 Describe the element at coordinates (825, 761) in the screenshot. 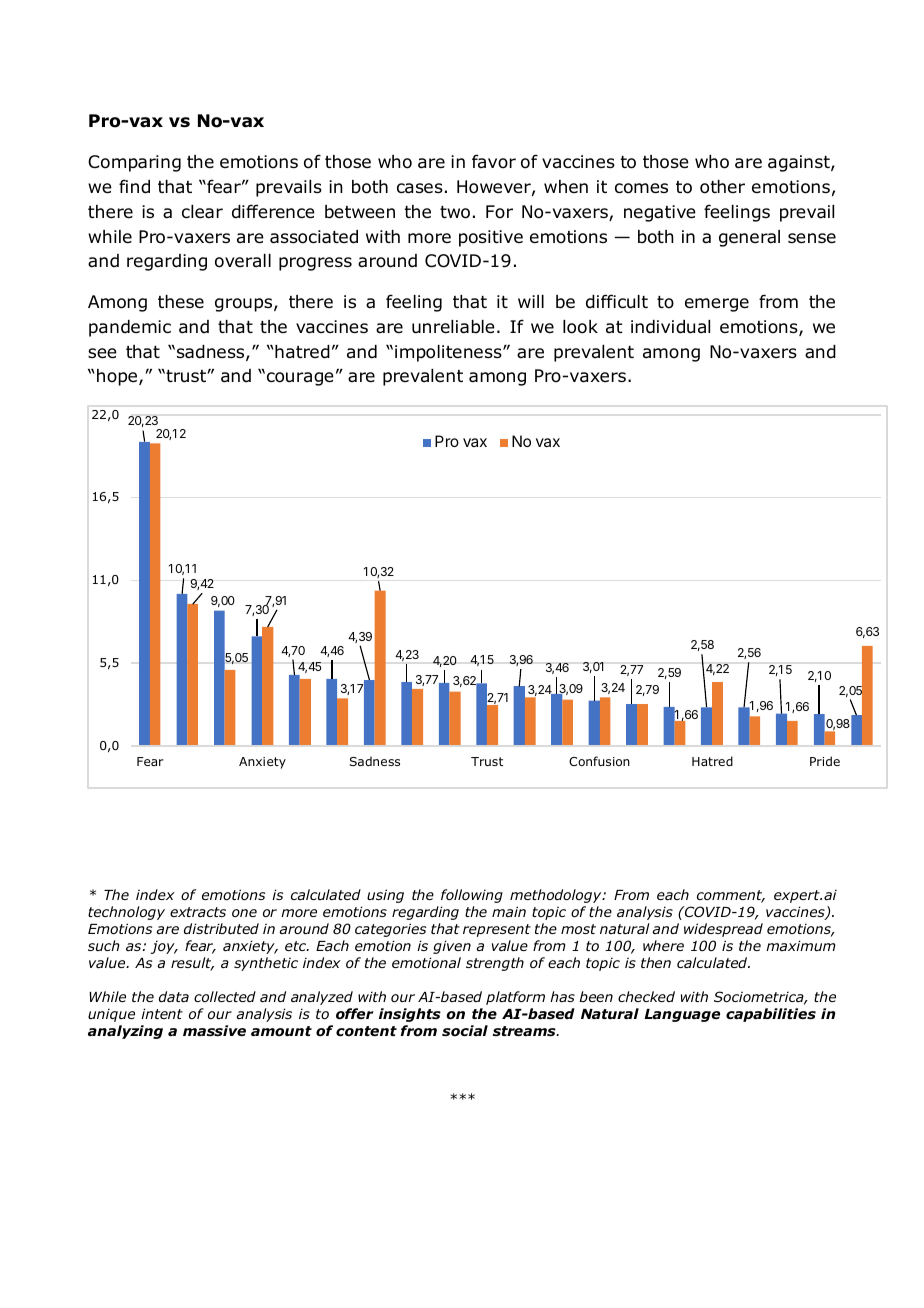

I see `Pride` at that location.
